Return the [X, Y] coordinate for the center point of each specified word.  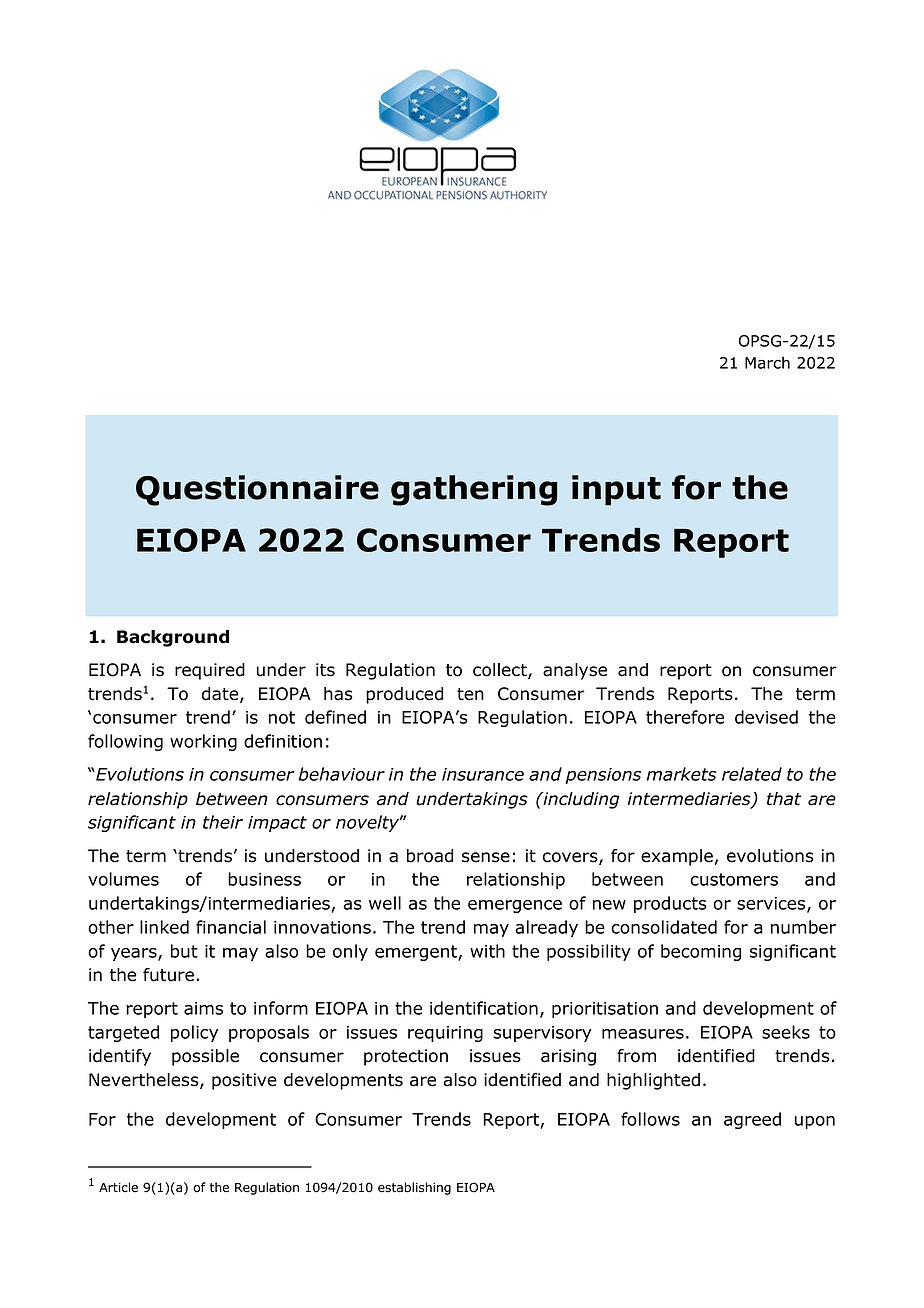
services [772, 904]
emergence [515, 906]
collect [501, 671]
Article [118, 1187]
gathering [474, 490]
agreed [752, 1120]
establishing [414, 1188]
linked [164, 927]
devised [766, 717]
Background [173, 638]
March [767, 362]
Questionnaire [257, 490]
